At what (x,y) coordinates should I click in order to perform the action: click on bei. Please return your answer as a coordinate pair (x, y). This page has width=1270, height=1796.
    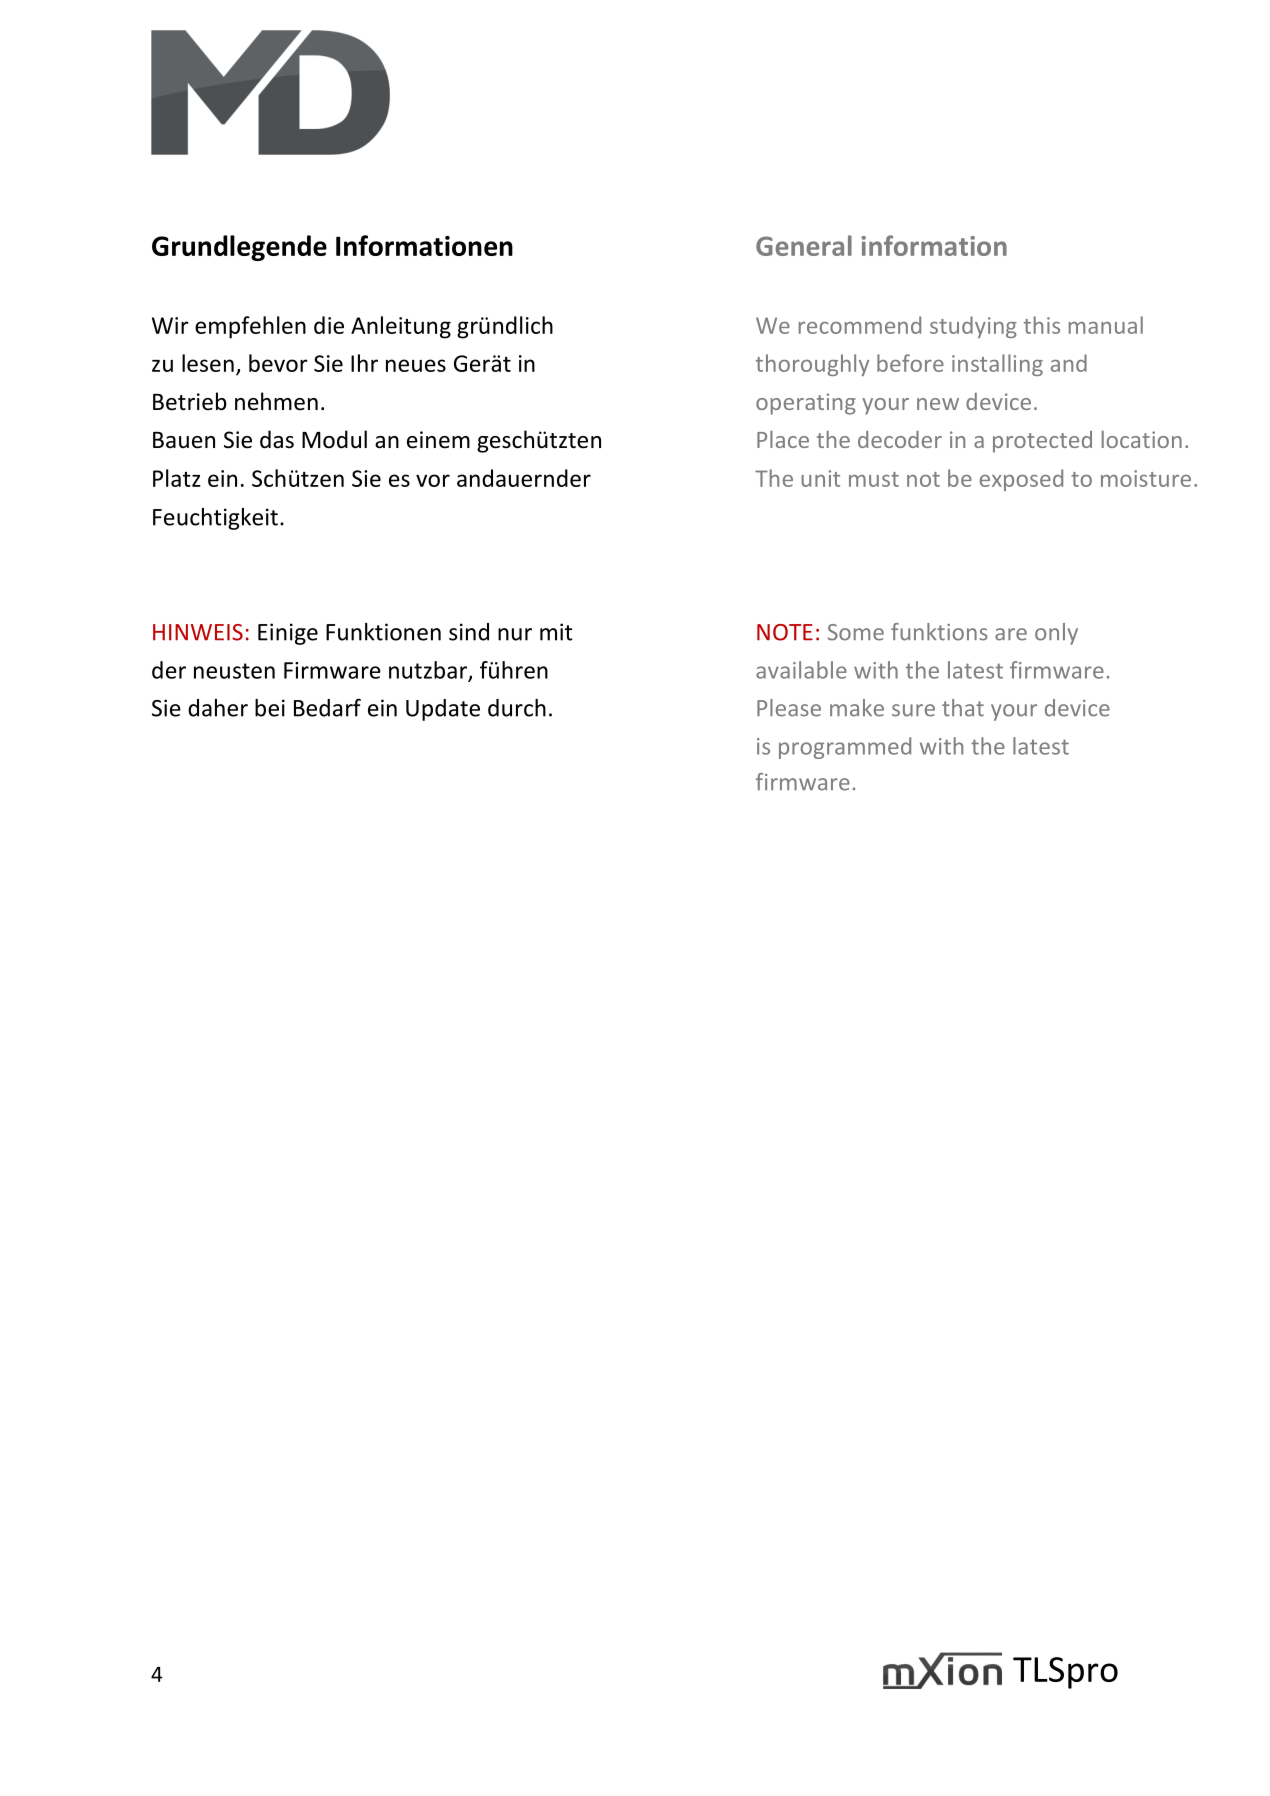
    Looking at the image, I should click on (270, 708).
